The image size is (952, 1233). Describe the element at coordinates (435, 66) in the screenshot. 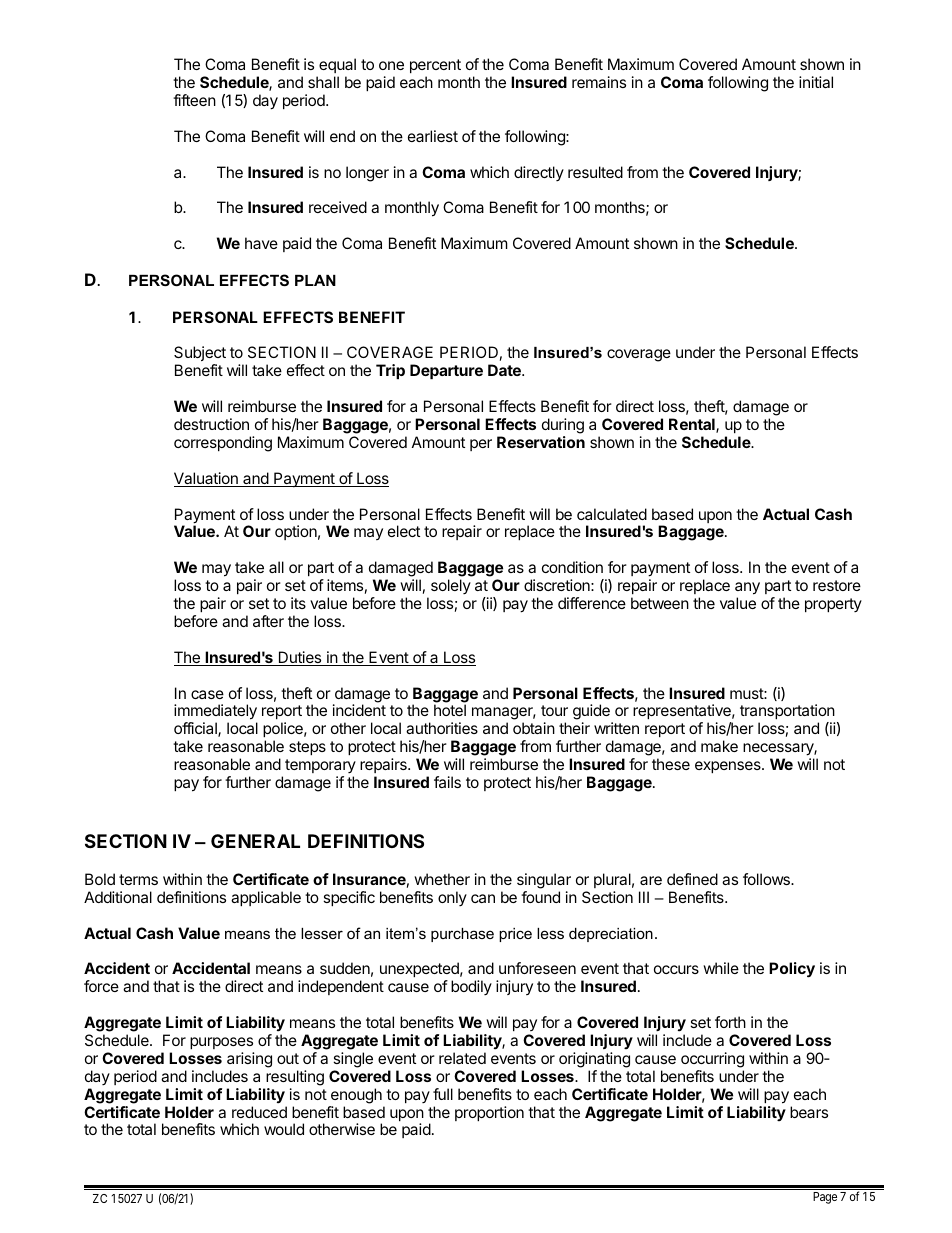

I see `percent` at that location.
